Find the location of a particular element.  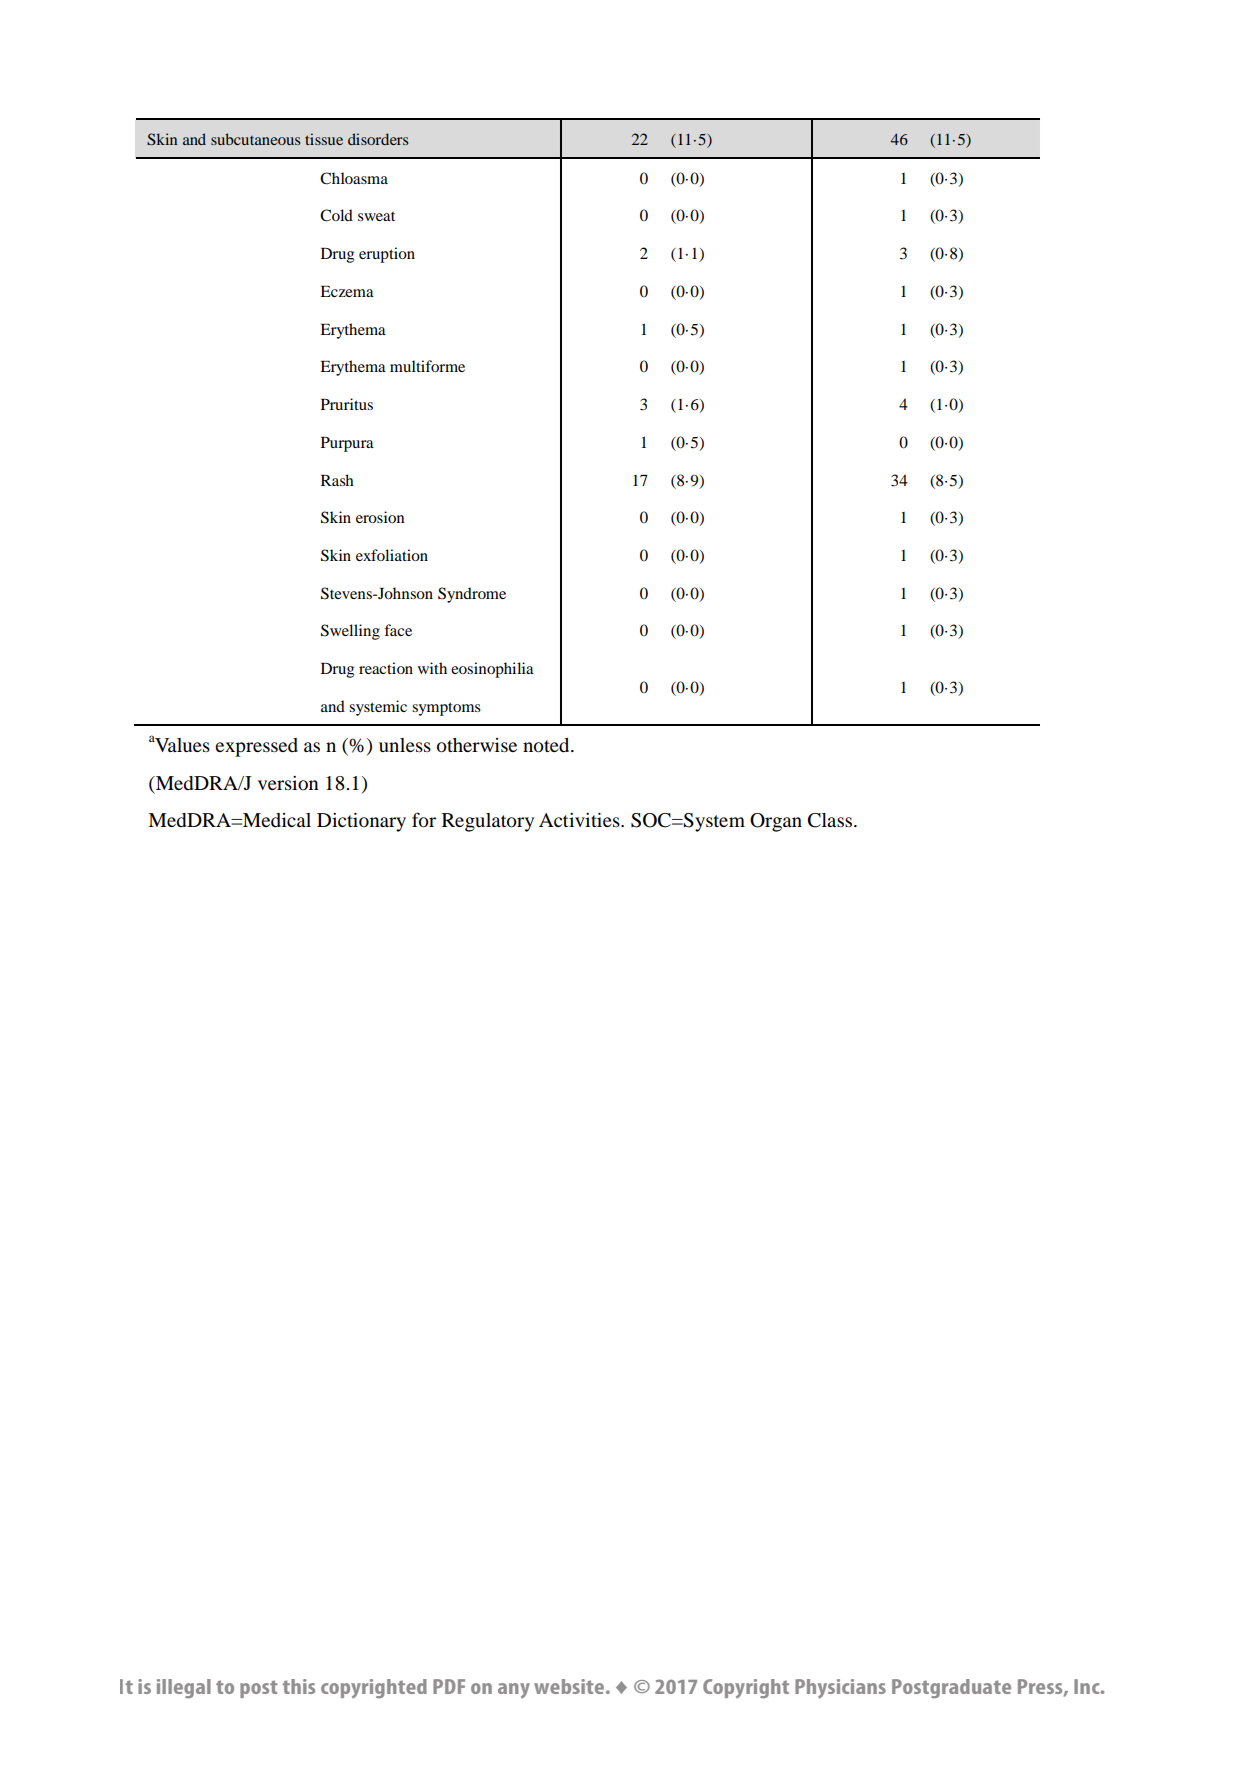

eruption is located at coordinates (387, 255).
